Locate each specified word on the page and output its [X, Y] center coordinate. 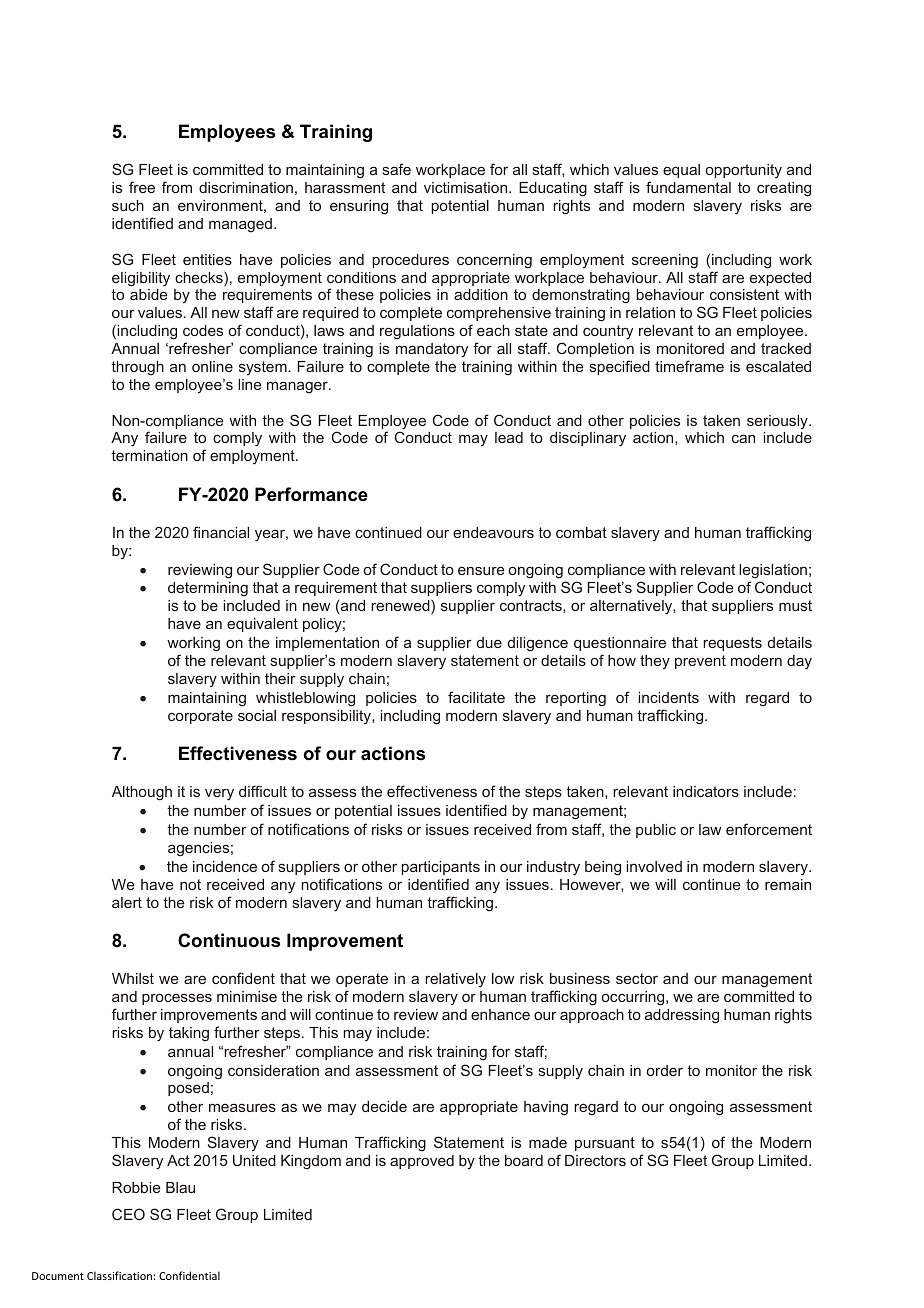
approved [422, 1162]
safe [397, 169]
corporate [200, 717]
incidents [668, 697]
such [128, 205]
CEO [128, 1214]
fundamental [688, 187]
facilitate [476, 697]
